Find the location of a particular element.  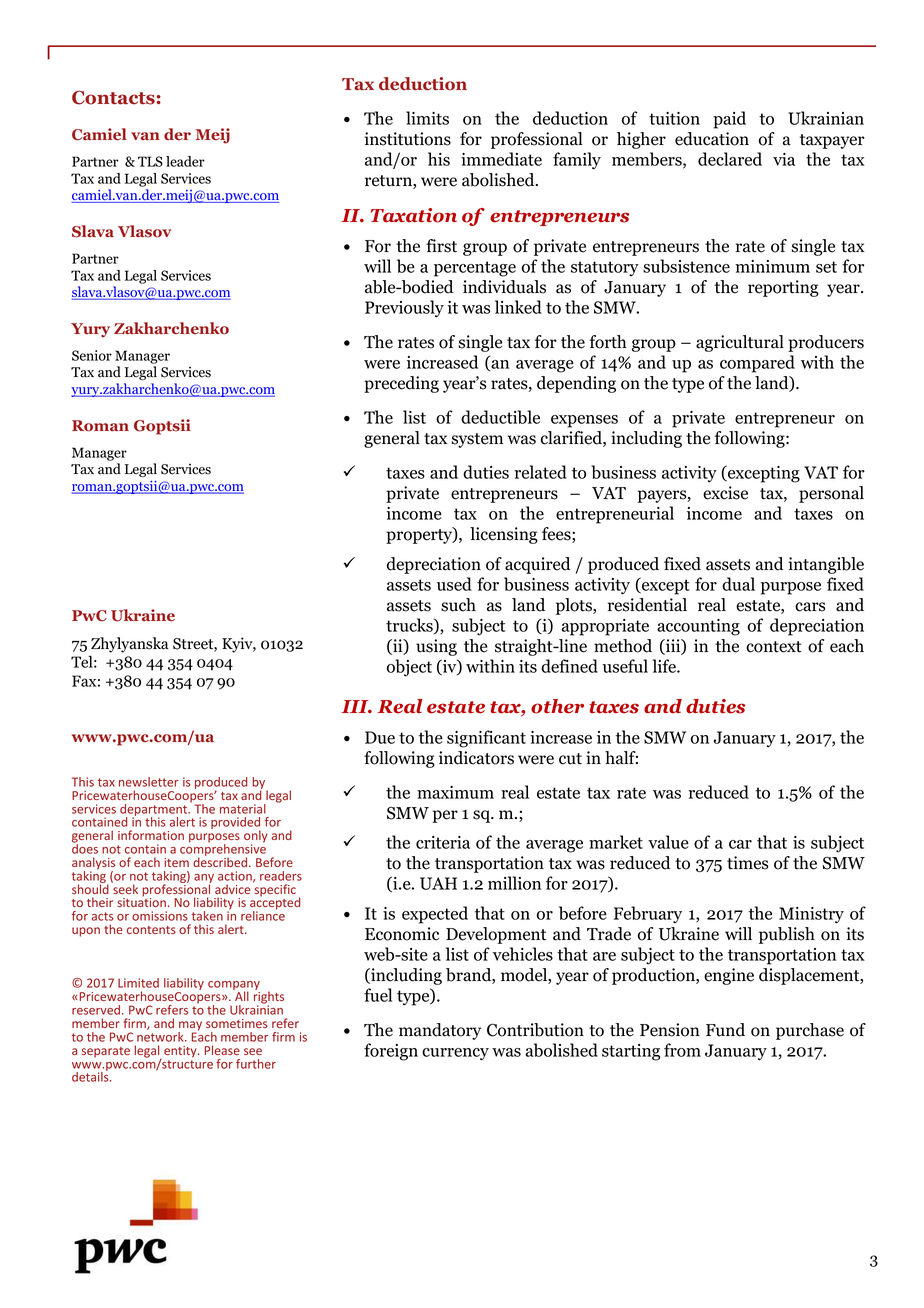

preceding is located at coordinates (401, 384).
